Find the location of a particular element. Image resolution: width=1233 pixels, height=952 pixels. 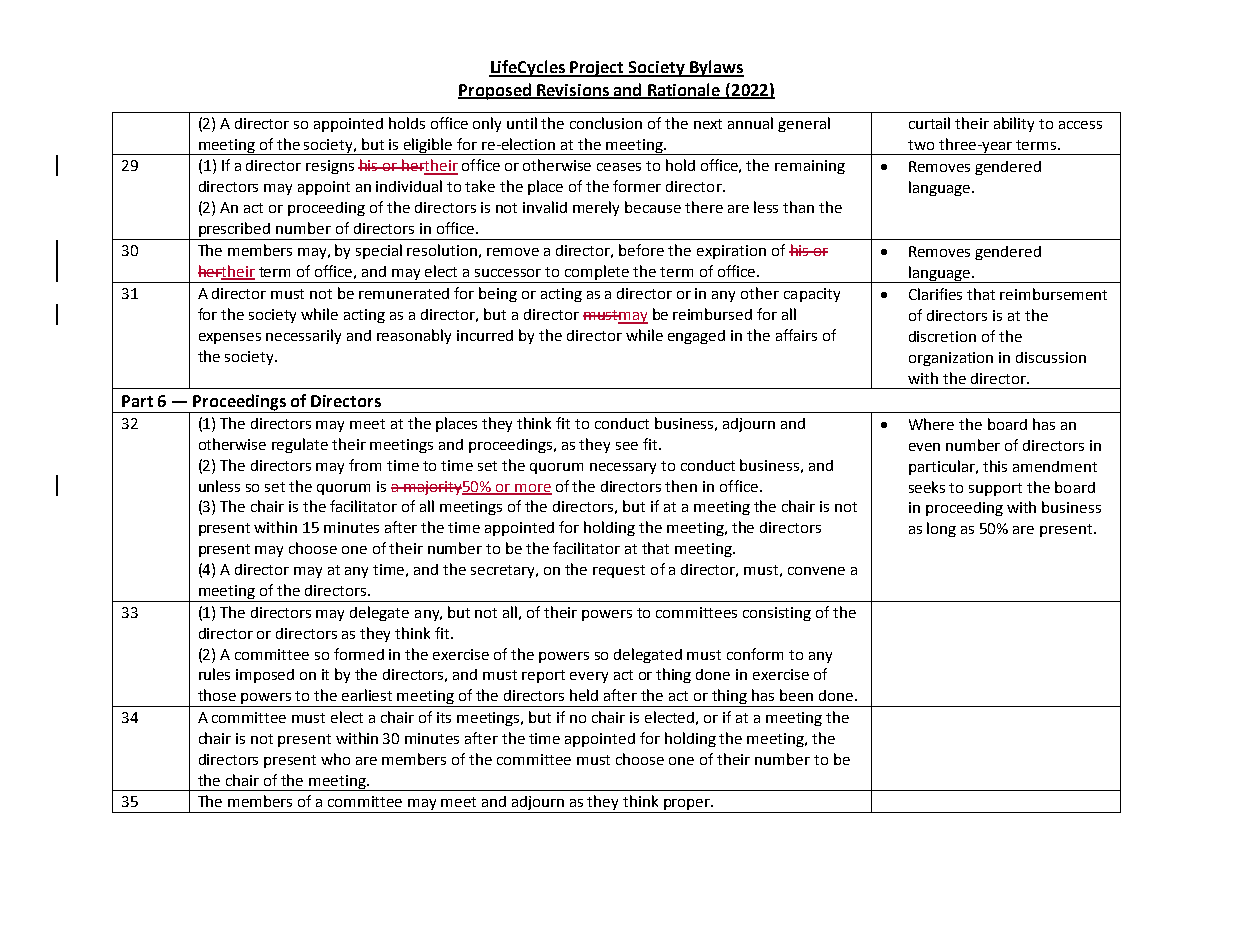

from is located at coordinates (365, 465).
